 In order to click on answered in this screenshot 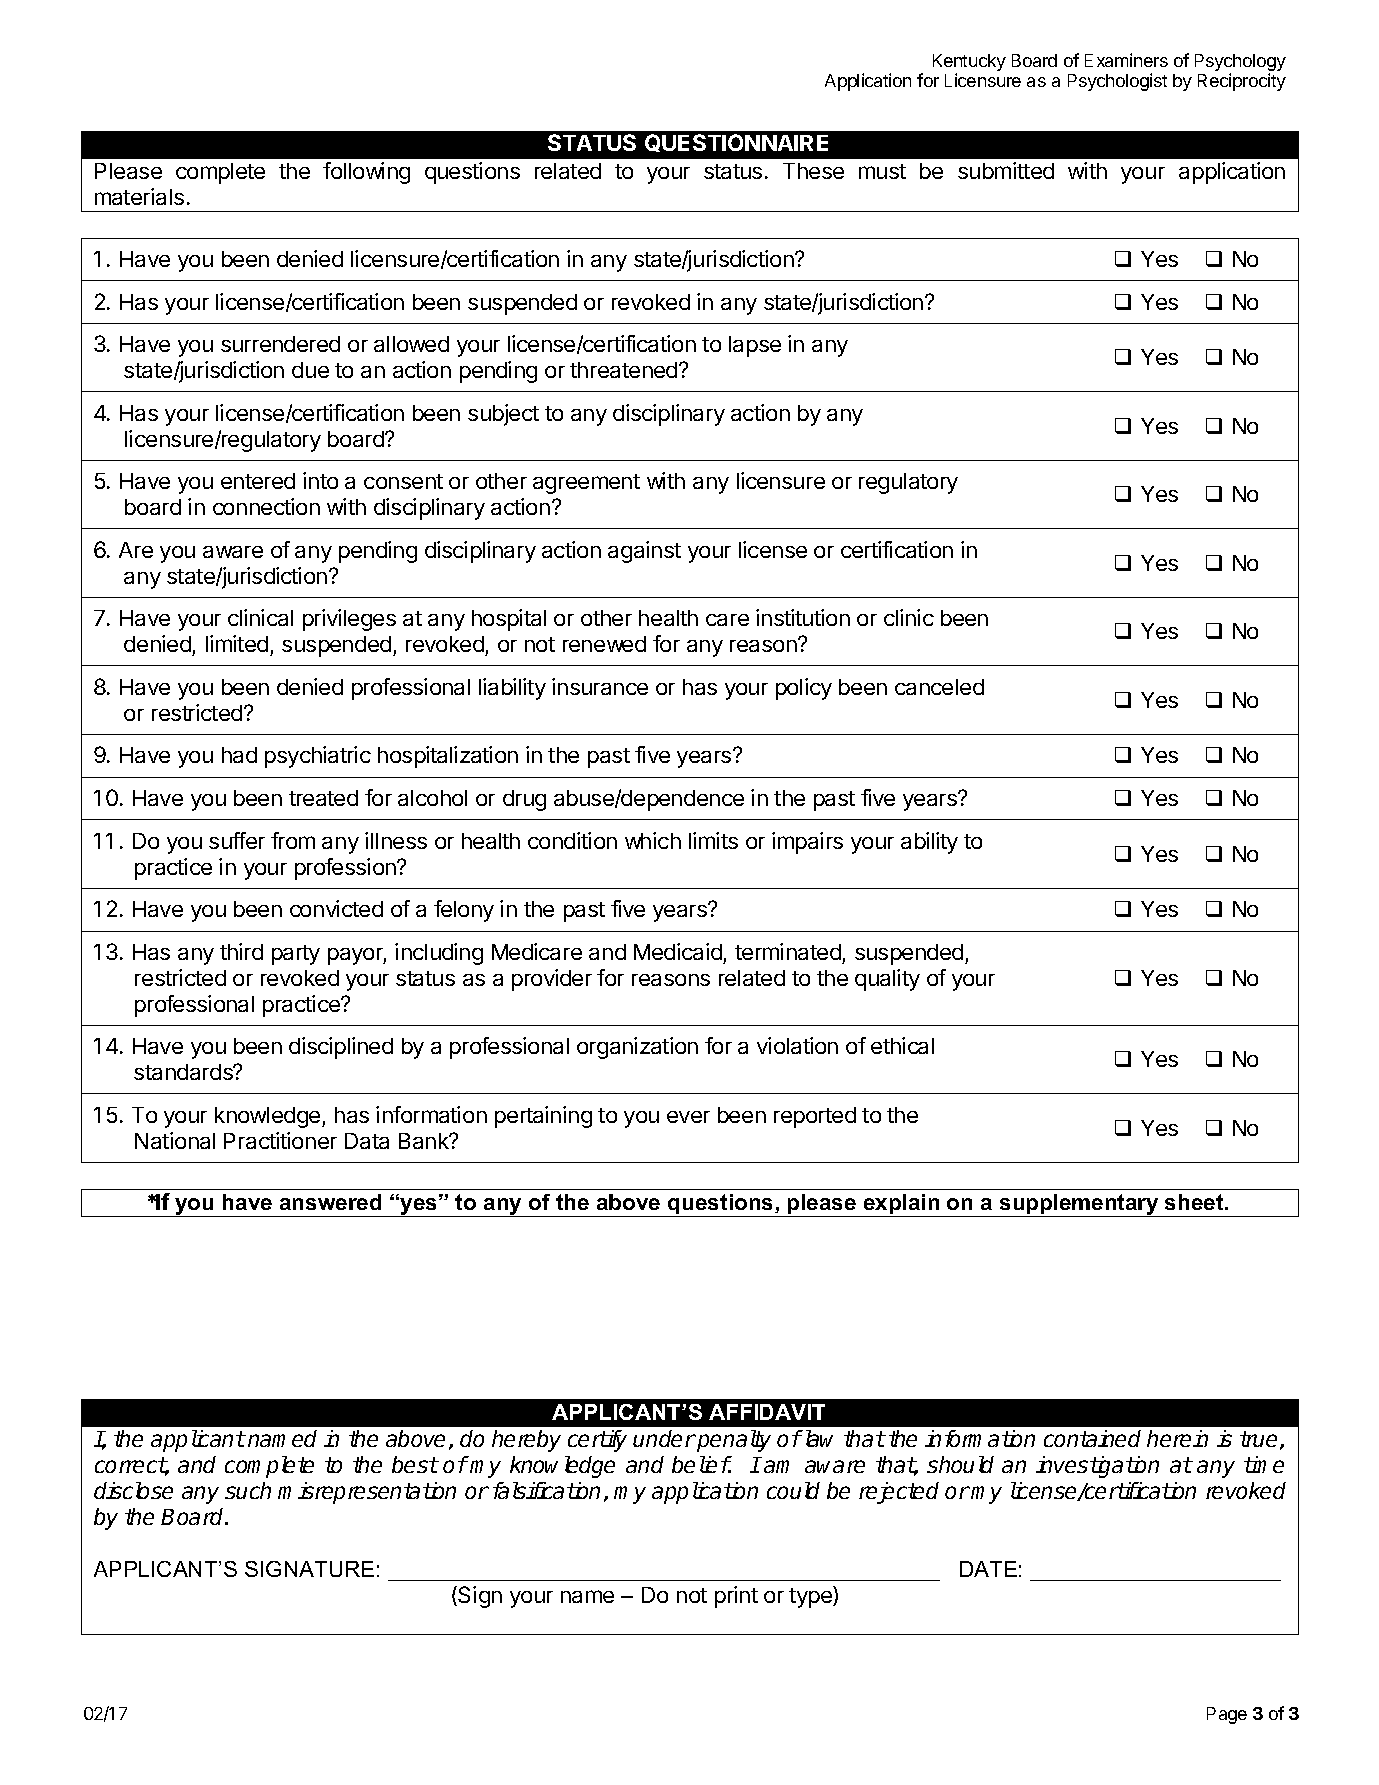, I will do `click(330, 1202)`.
